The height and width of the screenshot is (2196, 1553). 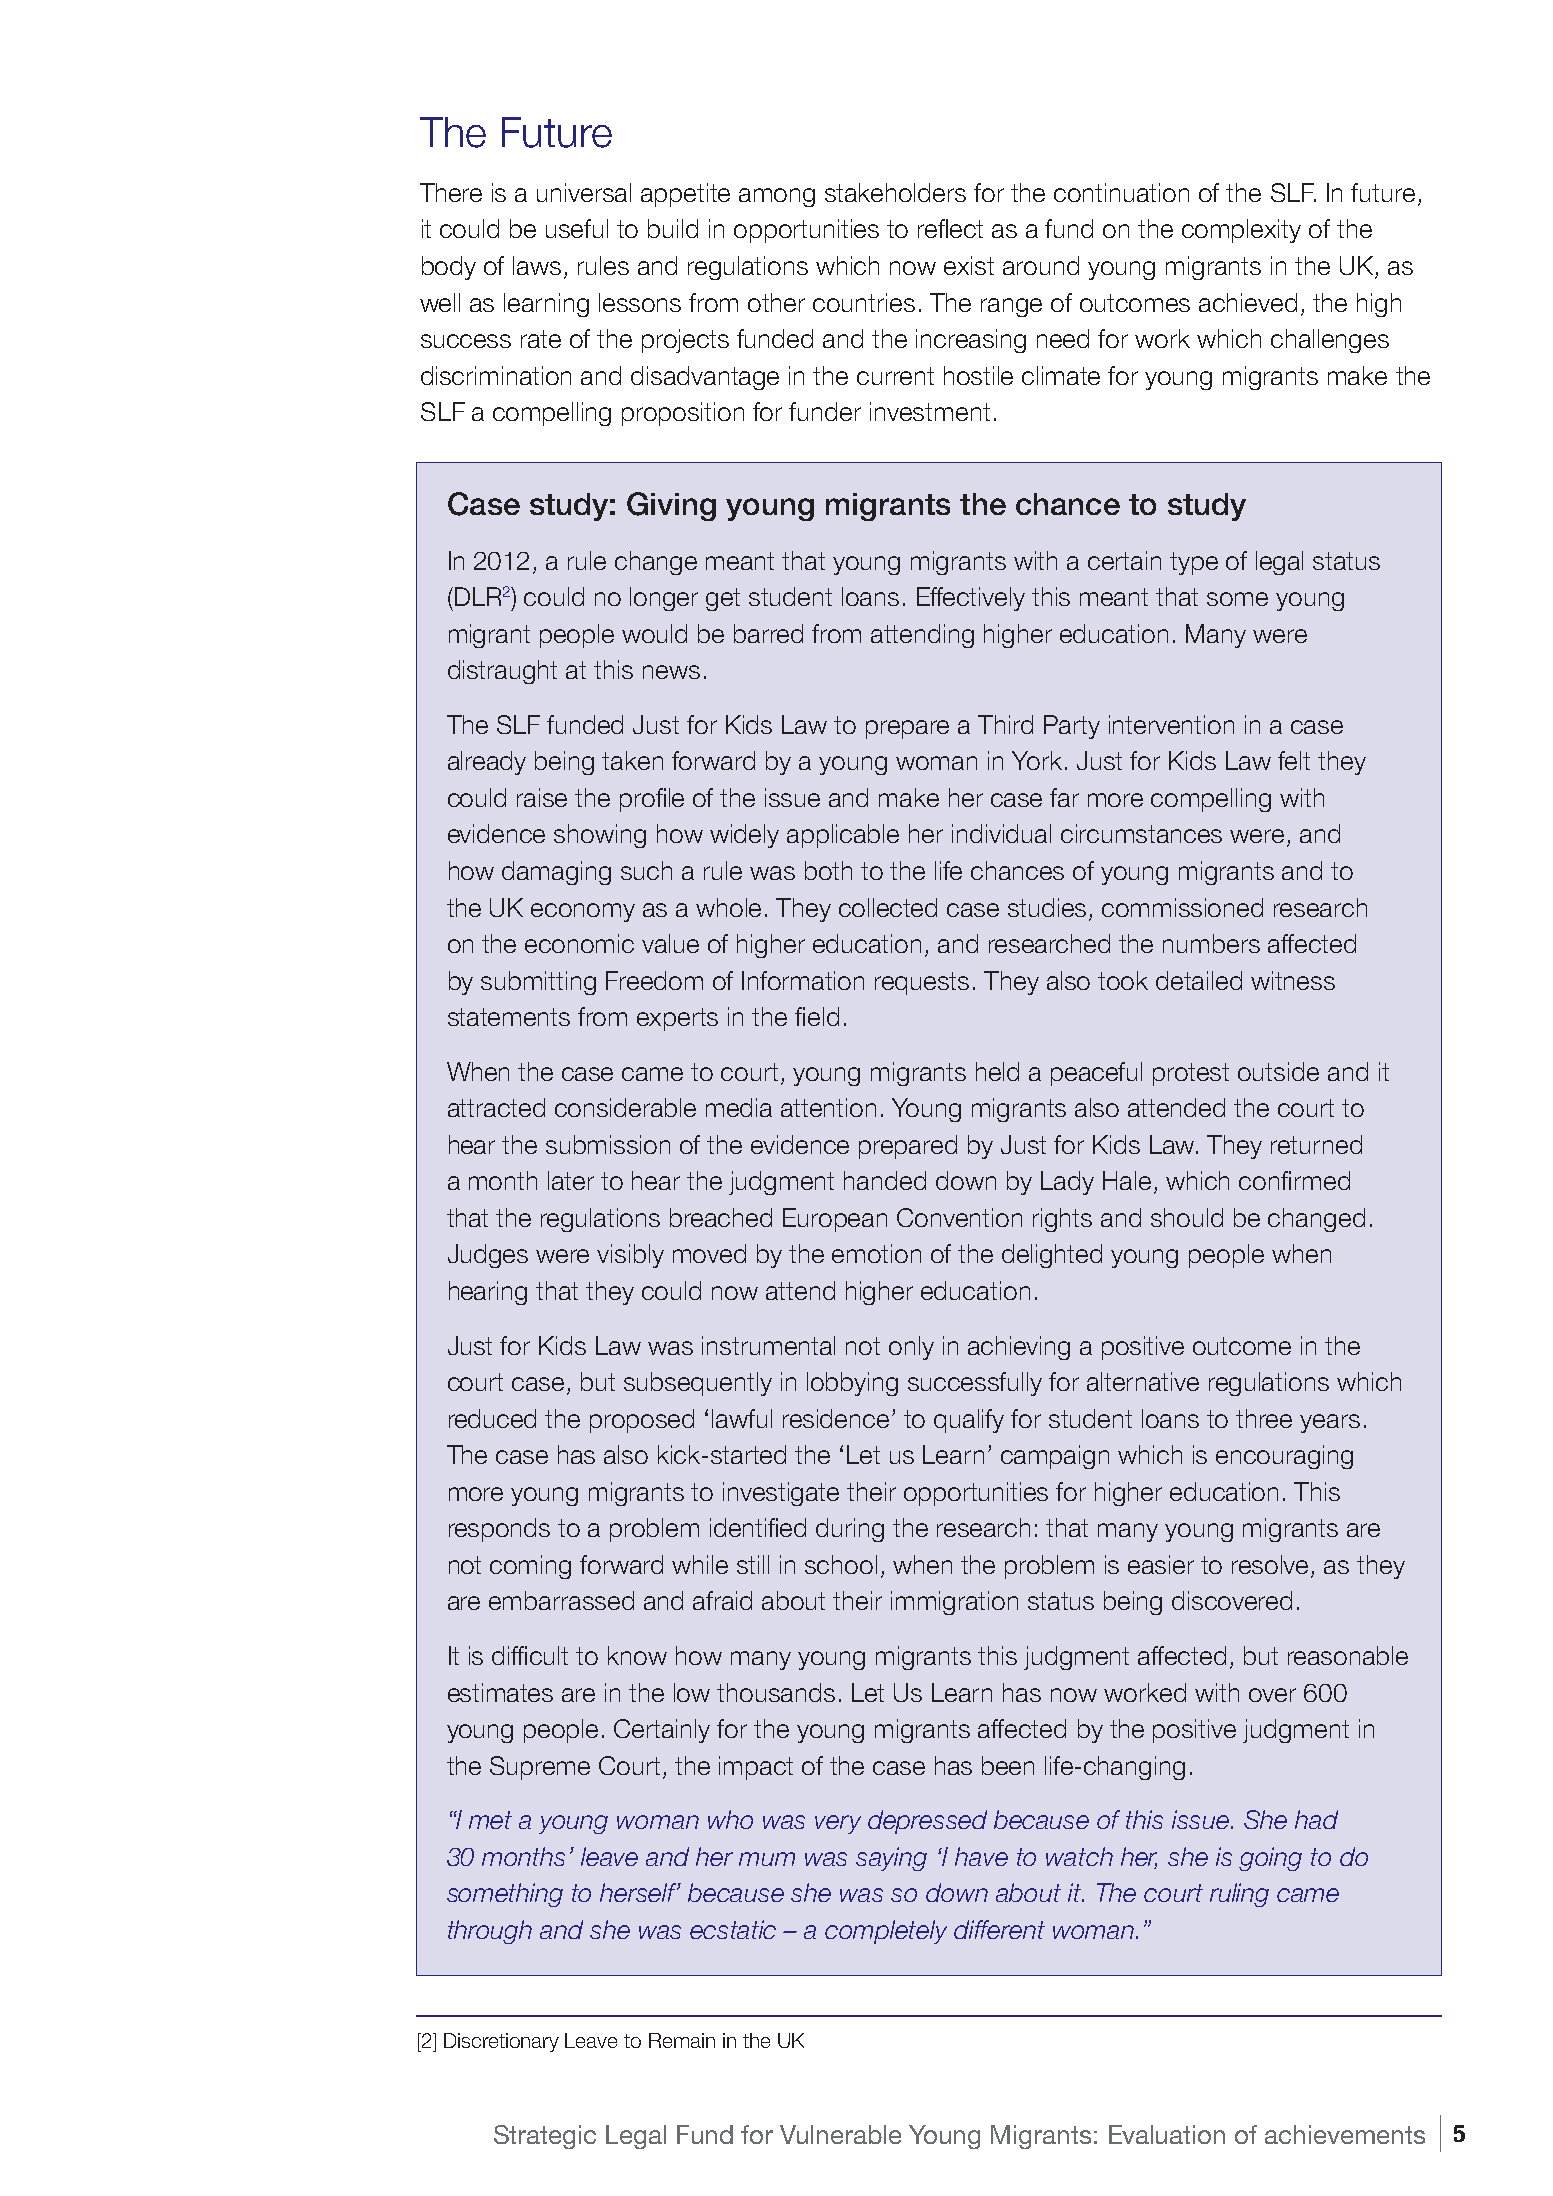 I want to click on stakeholders, so click(x=895, y=192).
